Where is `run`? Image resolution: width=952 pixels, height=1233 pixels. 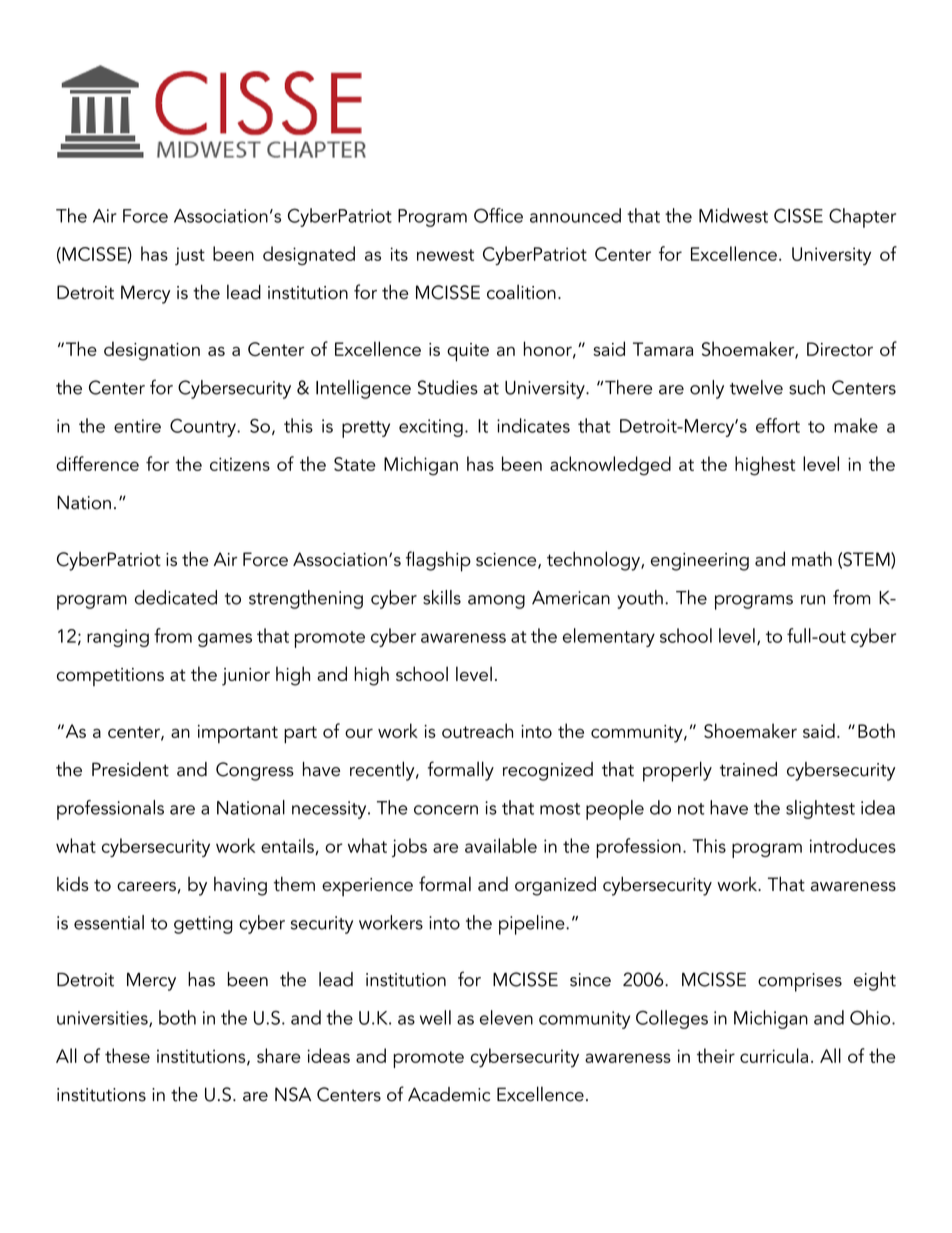 run is located at coordinates (813, 600).
